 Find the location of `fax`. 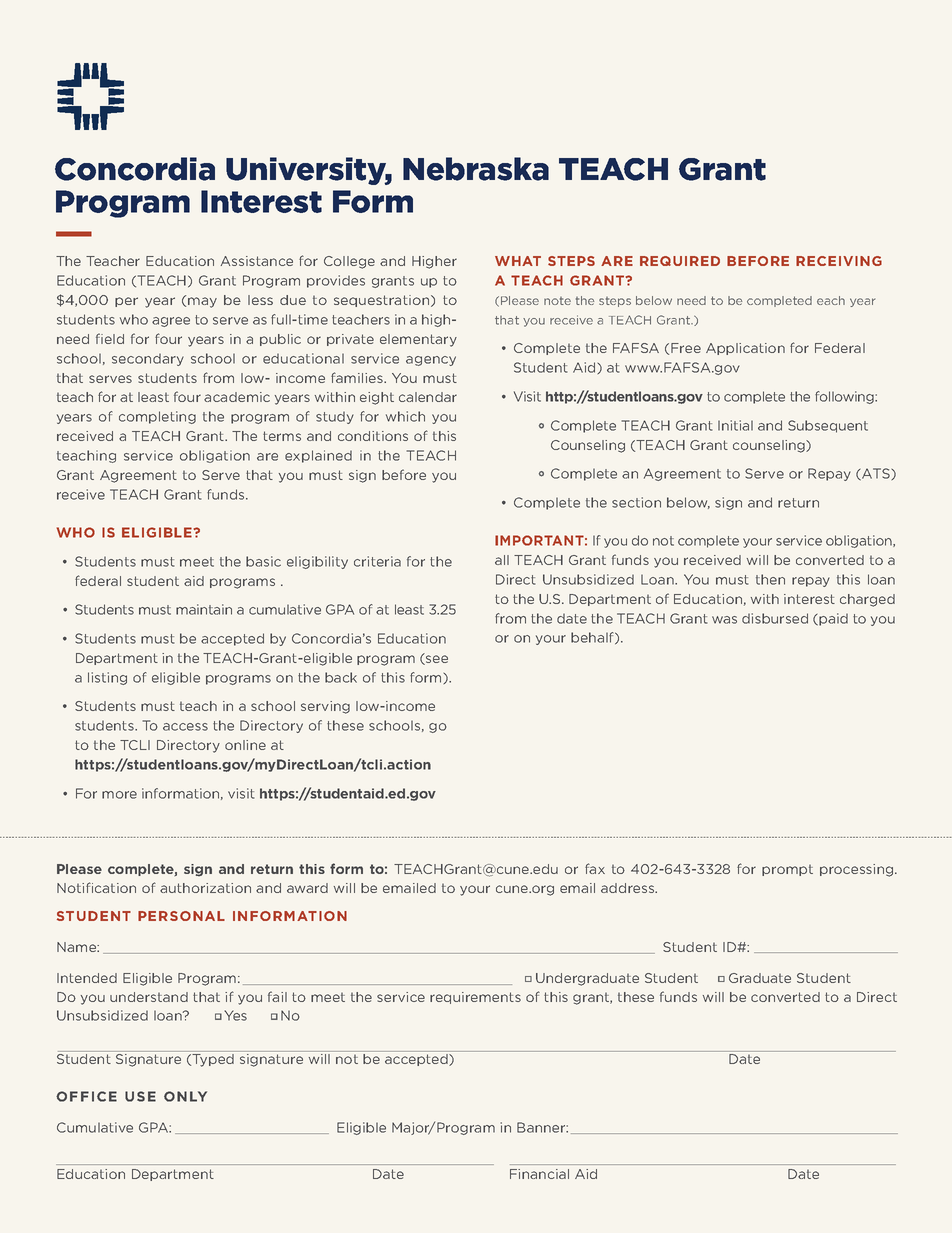

fax is located at coordinates (595, 868).
